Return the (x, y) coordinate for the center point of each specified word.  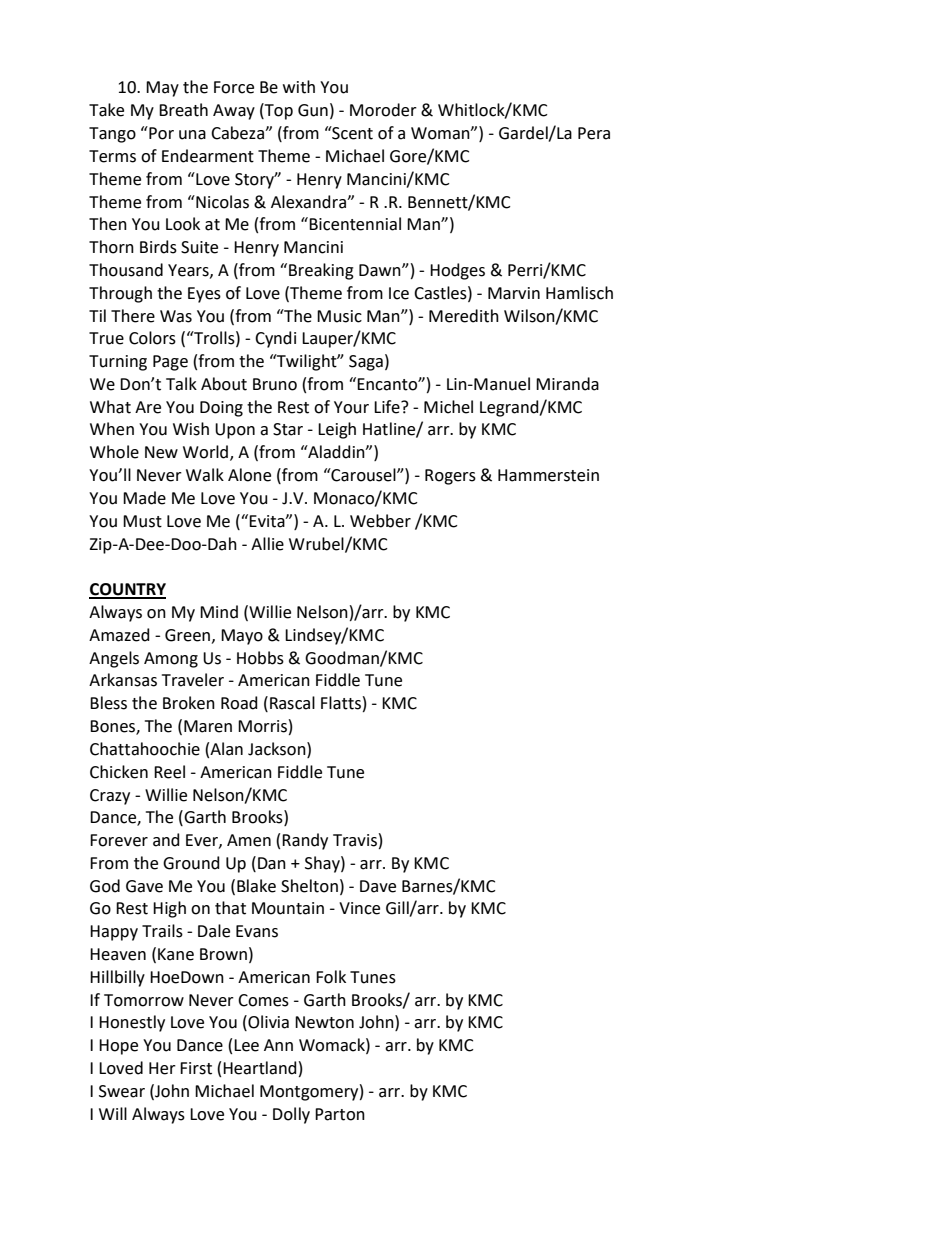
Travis (355, 840)
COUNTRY (127, 590)
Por (160, 133)
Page (170, 363)
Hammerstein (548, 475)
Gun (313, 110)
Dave (378, 886)
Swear (122, 1091)
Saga (366, 363)
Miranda (567, 384)
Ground (191, 863)
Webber (380, 521)
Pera (594, 133)
